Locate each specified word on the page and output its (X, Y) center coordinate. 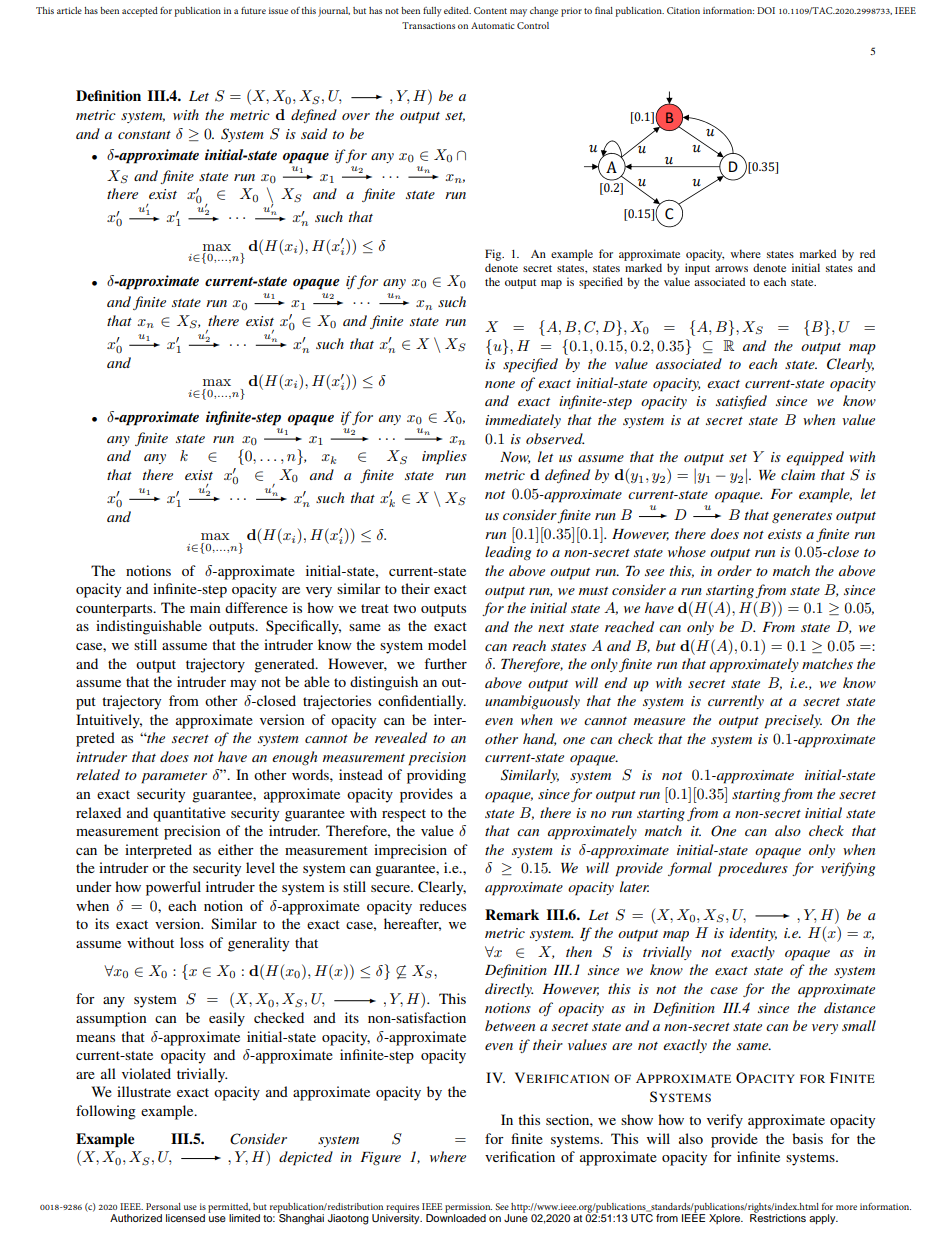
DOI (766, 10)
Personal (163, 1206)
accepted (140, 12)
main (205, 607)
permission (468, 1209)
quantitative (189, 814)
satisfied (741, 402)
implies (444, 457)
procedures (753, 869)
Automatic (492, 25)
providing (436, 776)
